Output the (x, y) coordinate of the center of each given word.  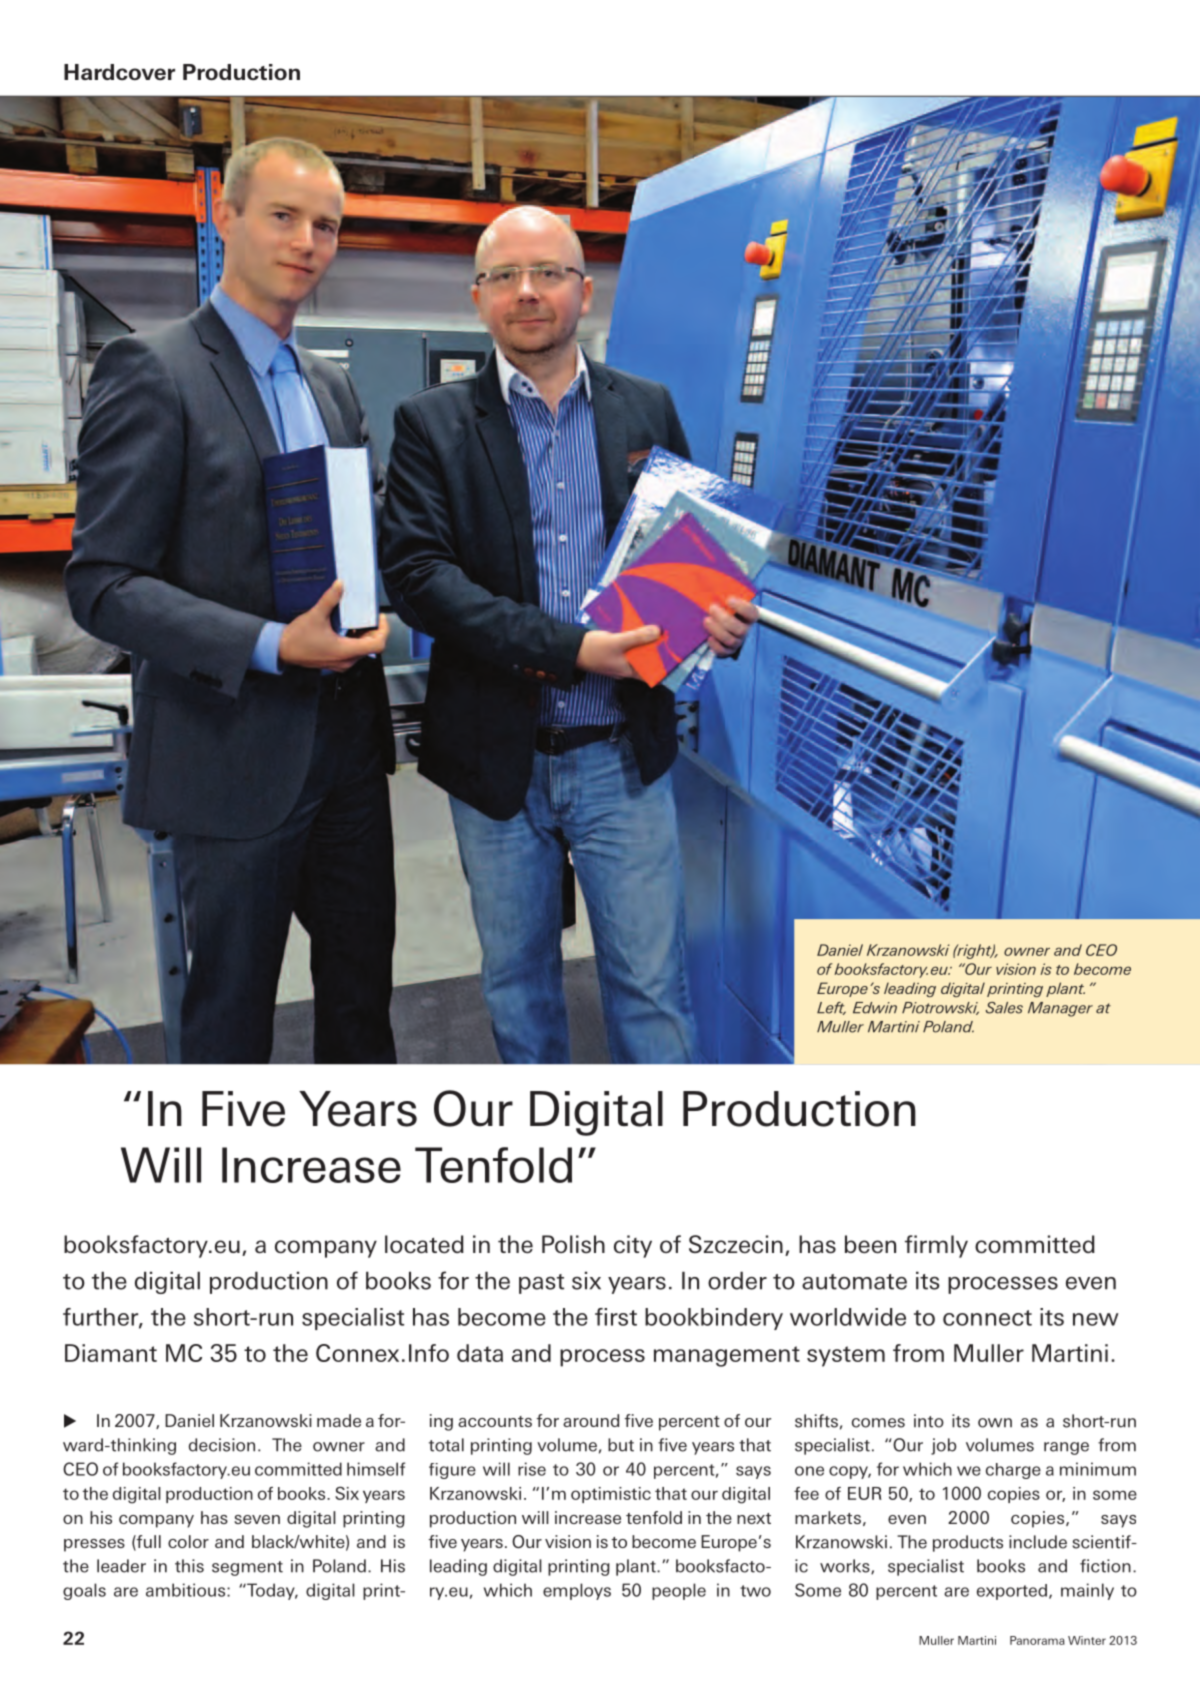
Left (831, 1008)
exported (1012, 1592)
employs (577, 1591)
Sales (1004, 1008)
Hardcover (119, 72)
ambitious (187, 1590)
